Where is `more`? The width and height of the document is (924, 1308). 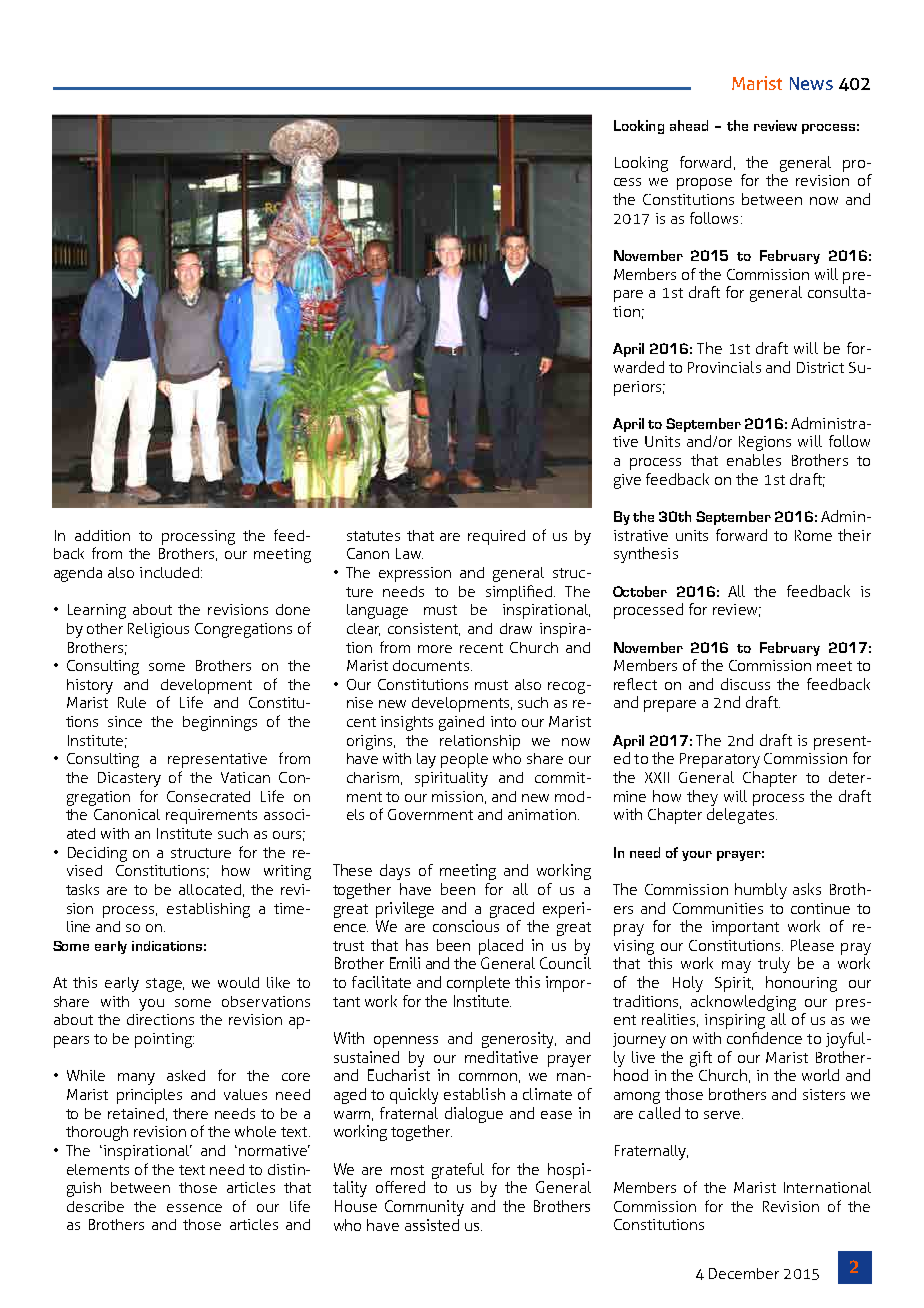
more is located at coordinates (435, 649).
